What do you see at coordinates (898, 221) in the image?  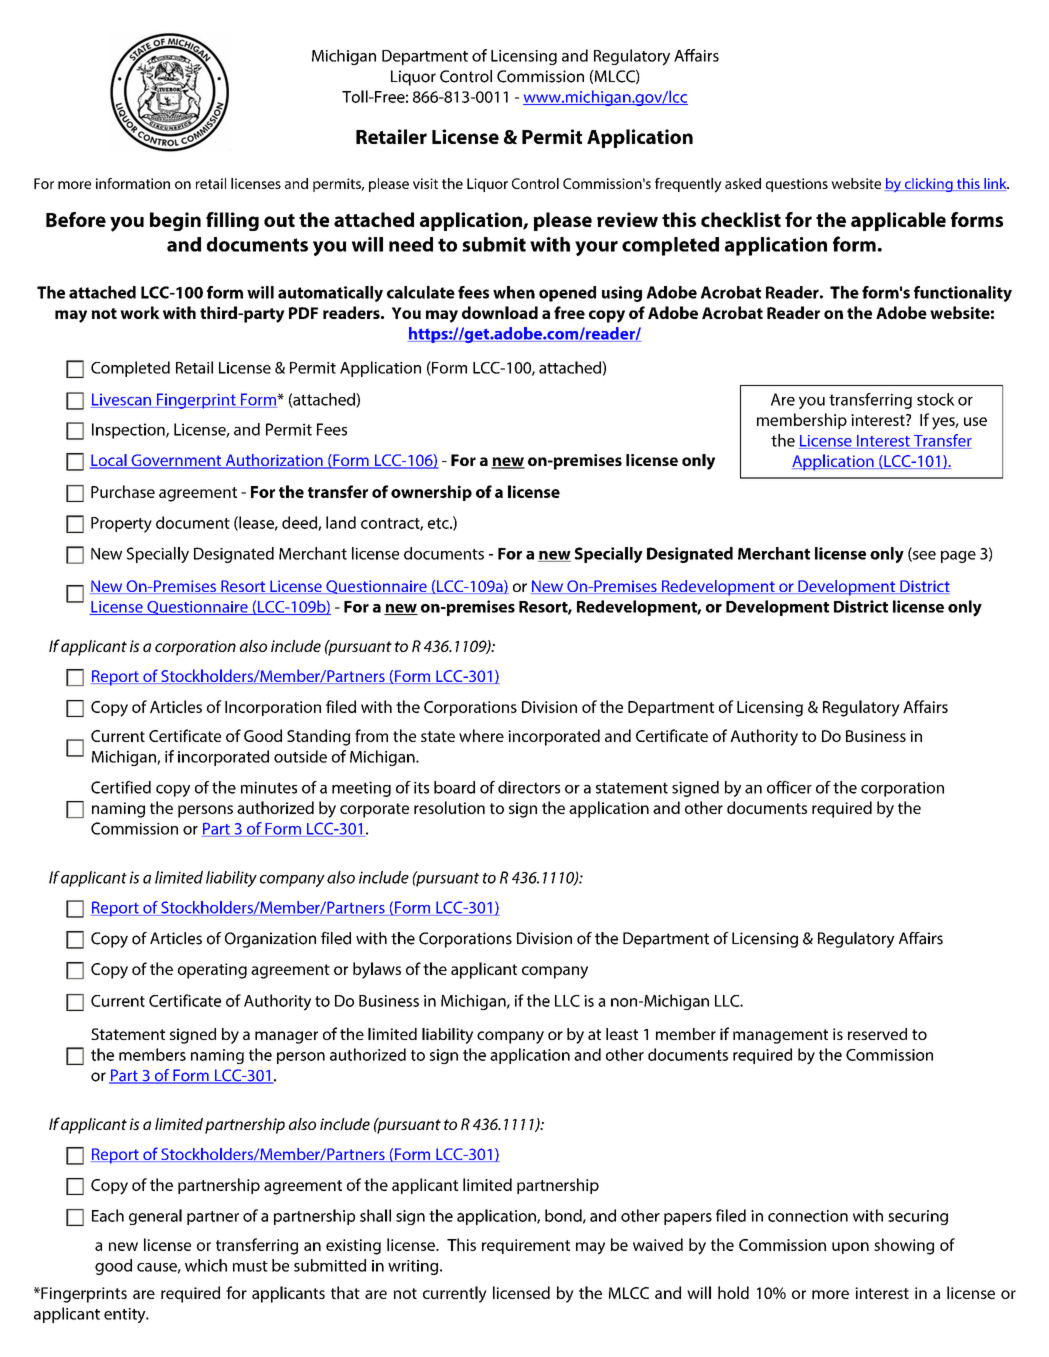 I see `applicable` at bounding box center [898, 221].
